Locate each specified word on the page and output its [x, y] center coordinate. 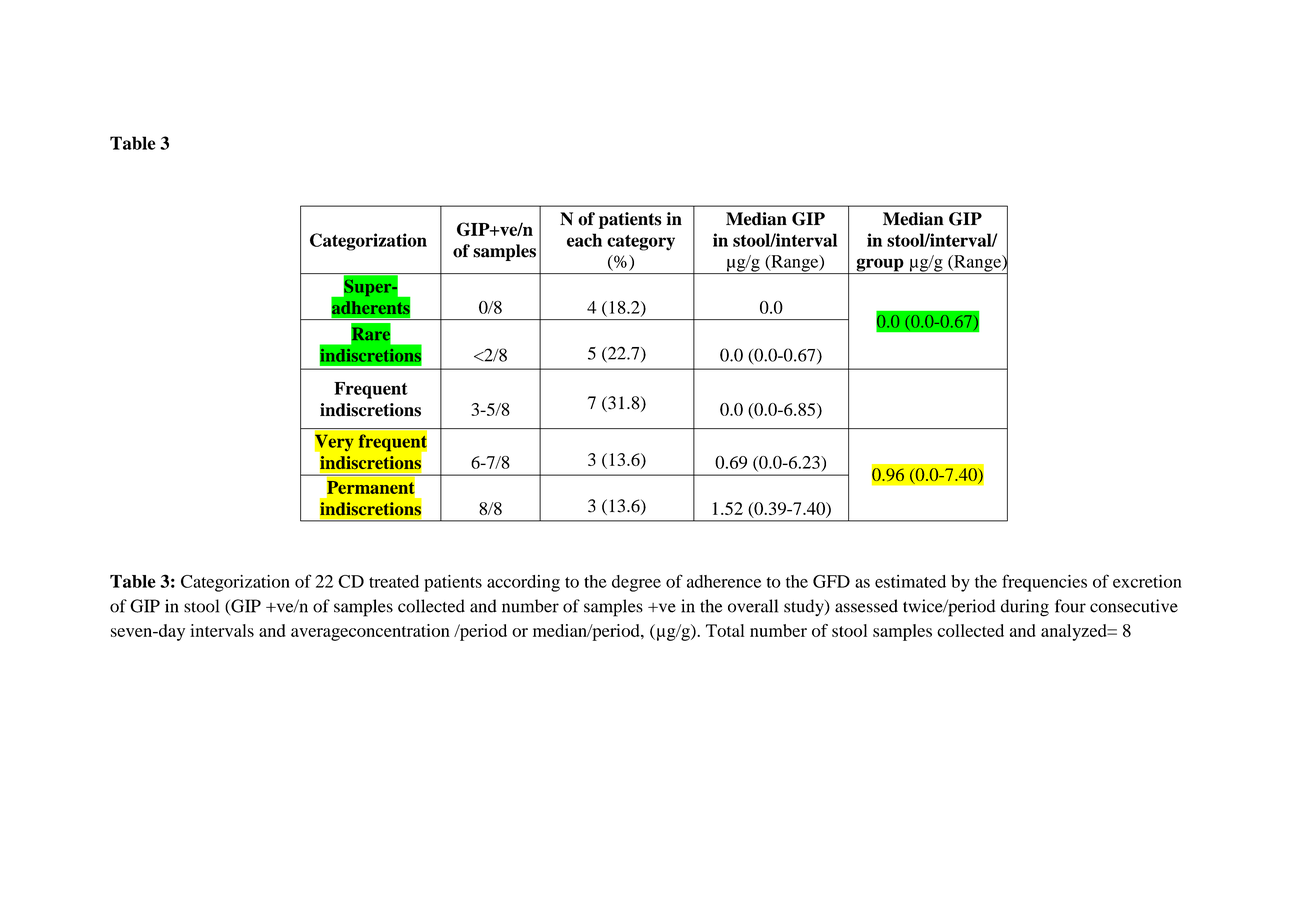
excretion [1147, 581]
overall [753, 606]
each [584, 240]
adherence [724, 581]
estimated [910, 581]
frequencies [1044, 583]
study [805, 607]
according [523, 583]
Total [725, 630]
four [1070, 606]
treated [394, 581]
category [641, 243]
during [1025, 608]
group [880, 266]
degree [636, 583]
